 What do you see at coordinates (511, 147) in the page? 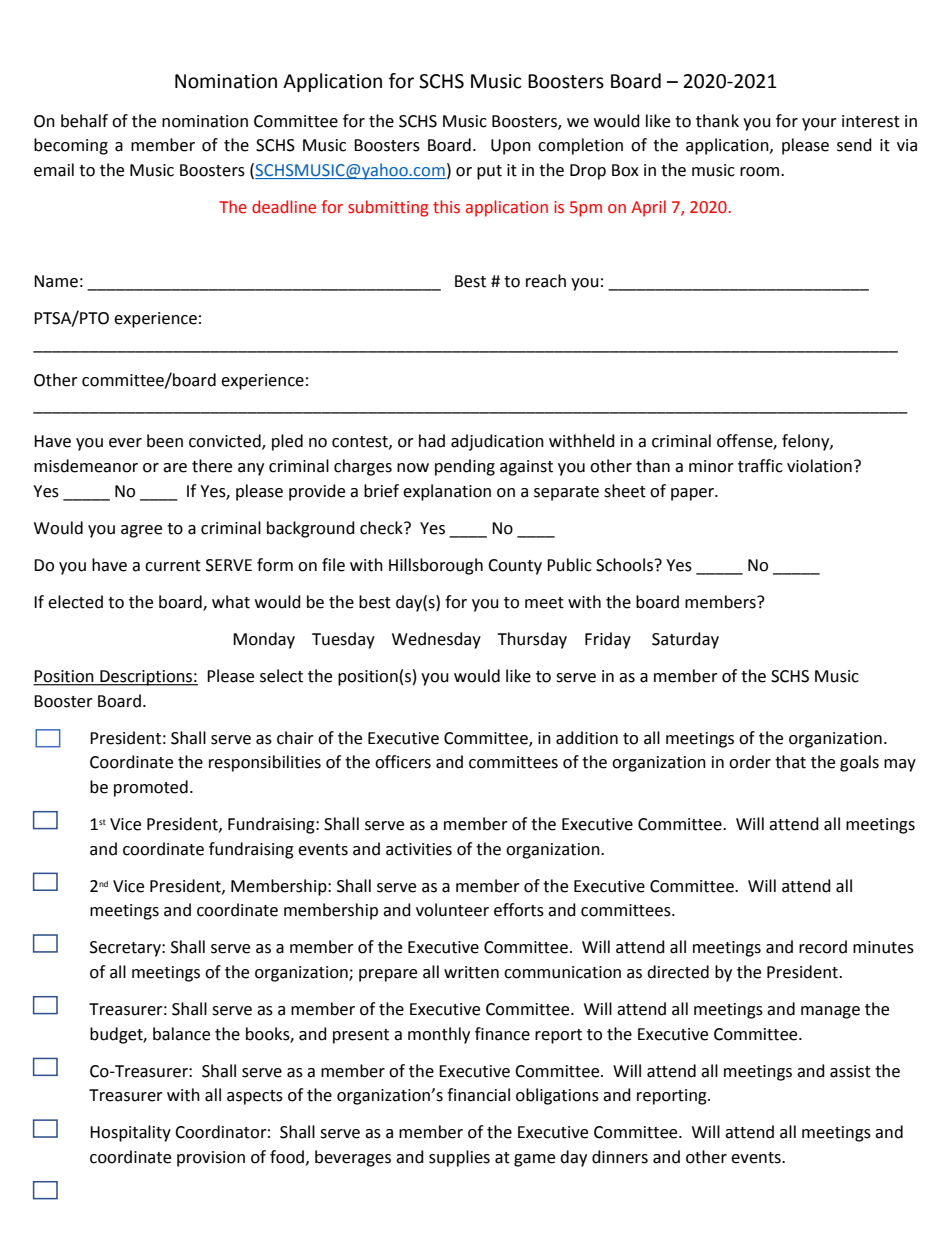
I see `Upon` at bounding box center [511, 147].
